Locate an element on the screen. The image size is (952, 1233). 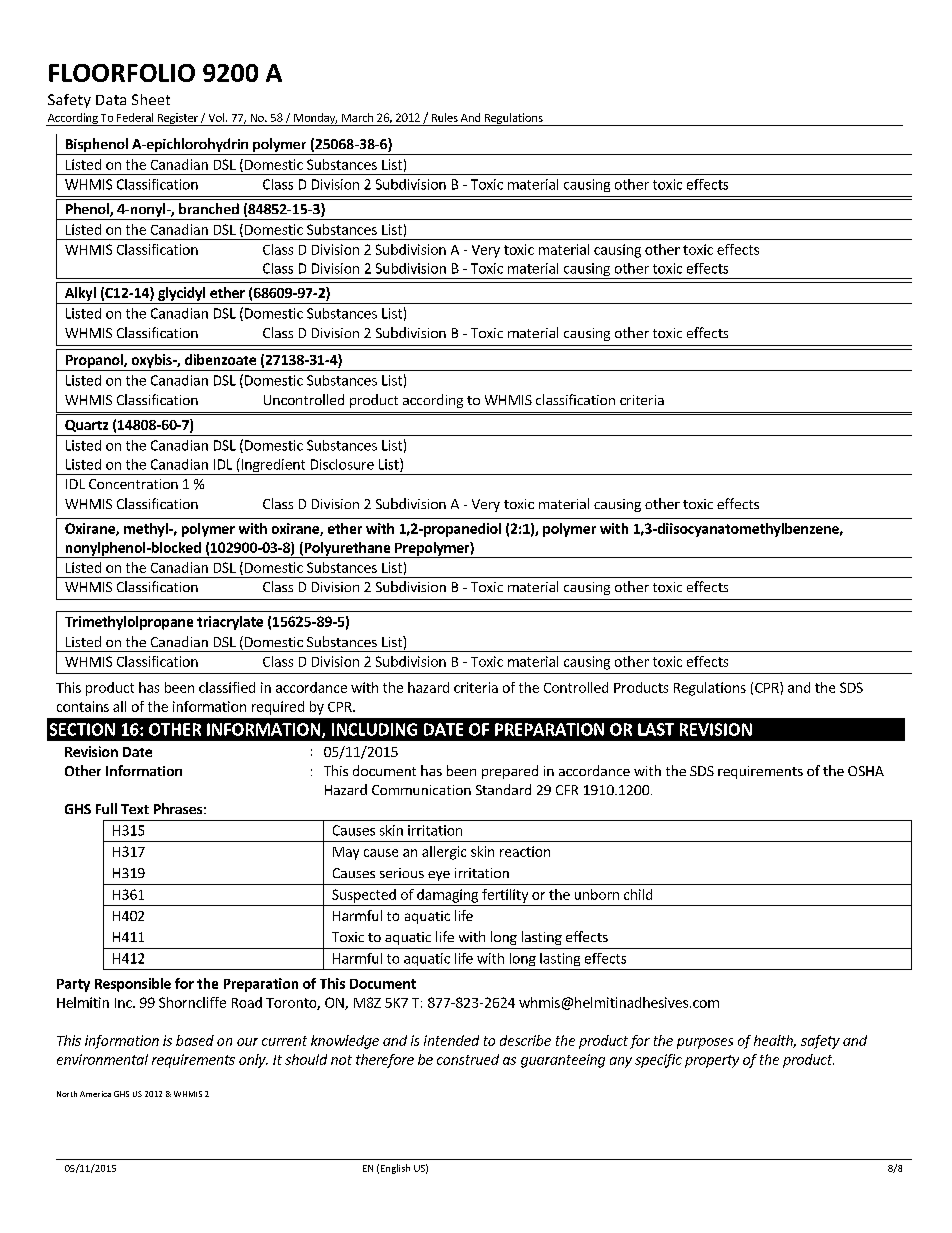
property is located at coordinates (712, 1061).
